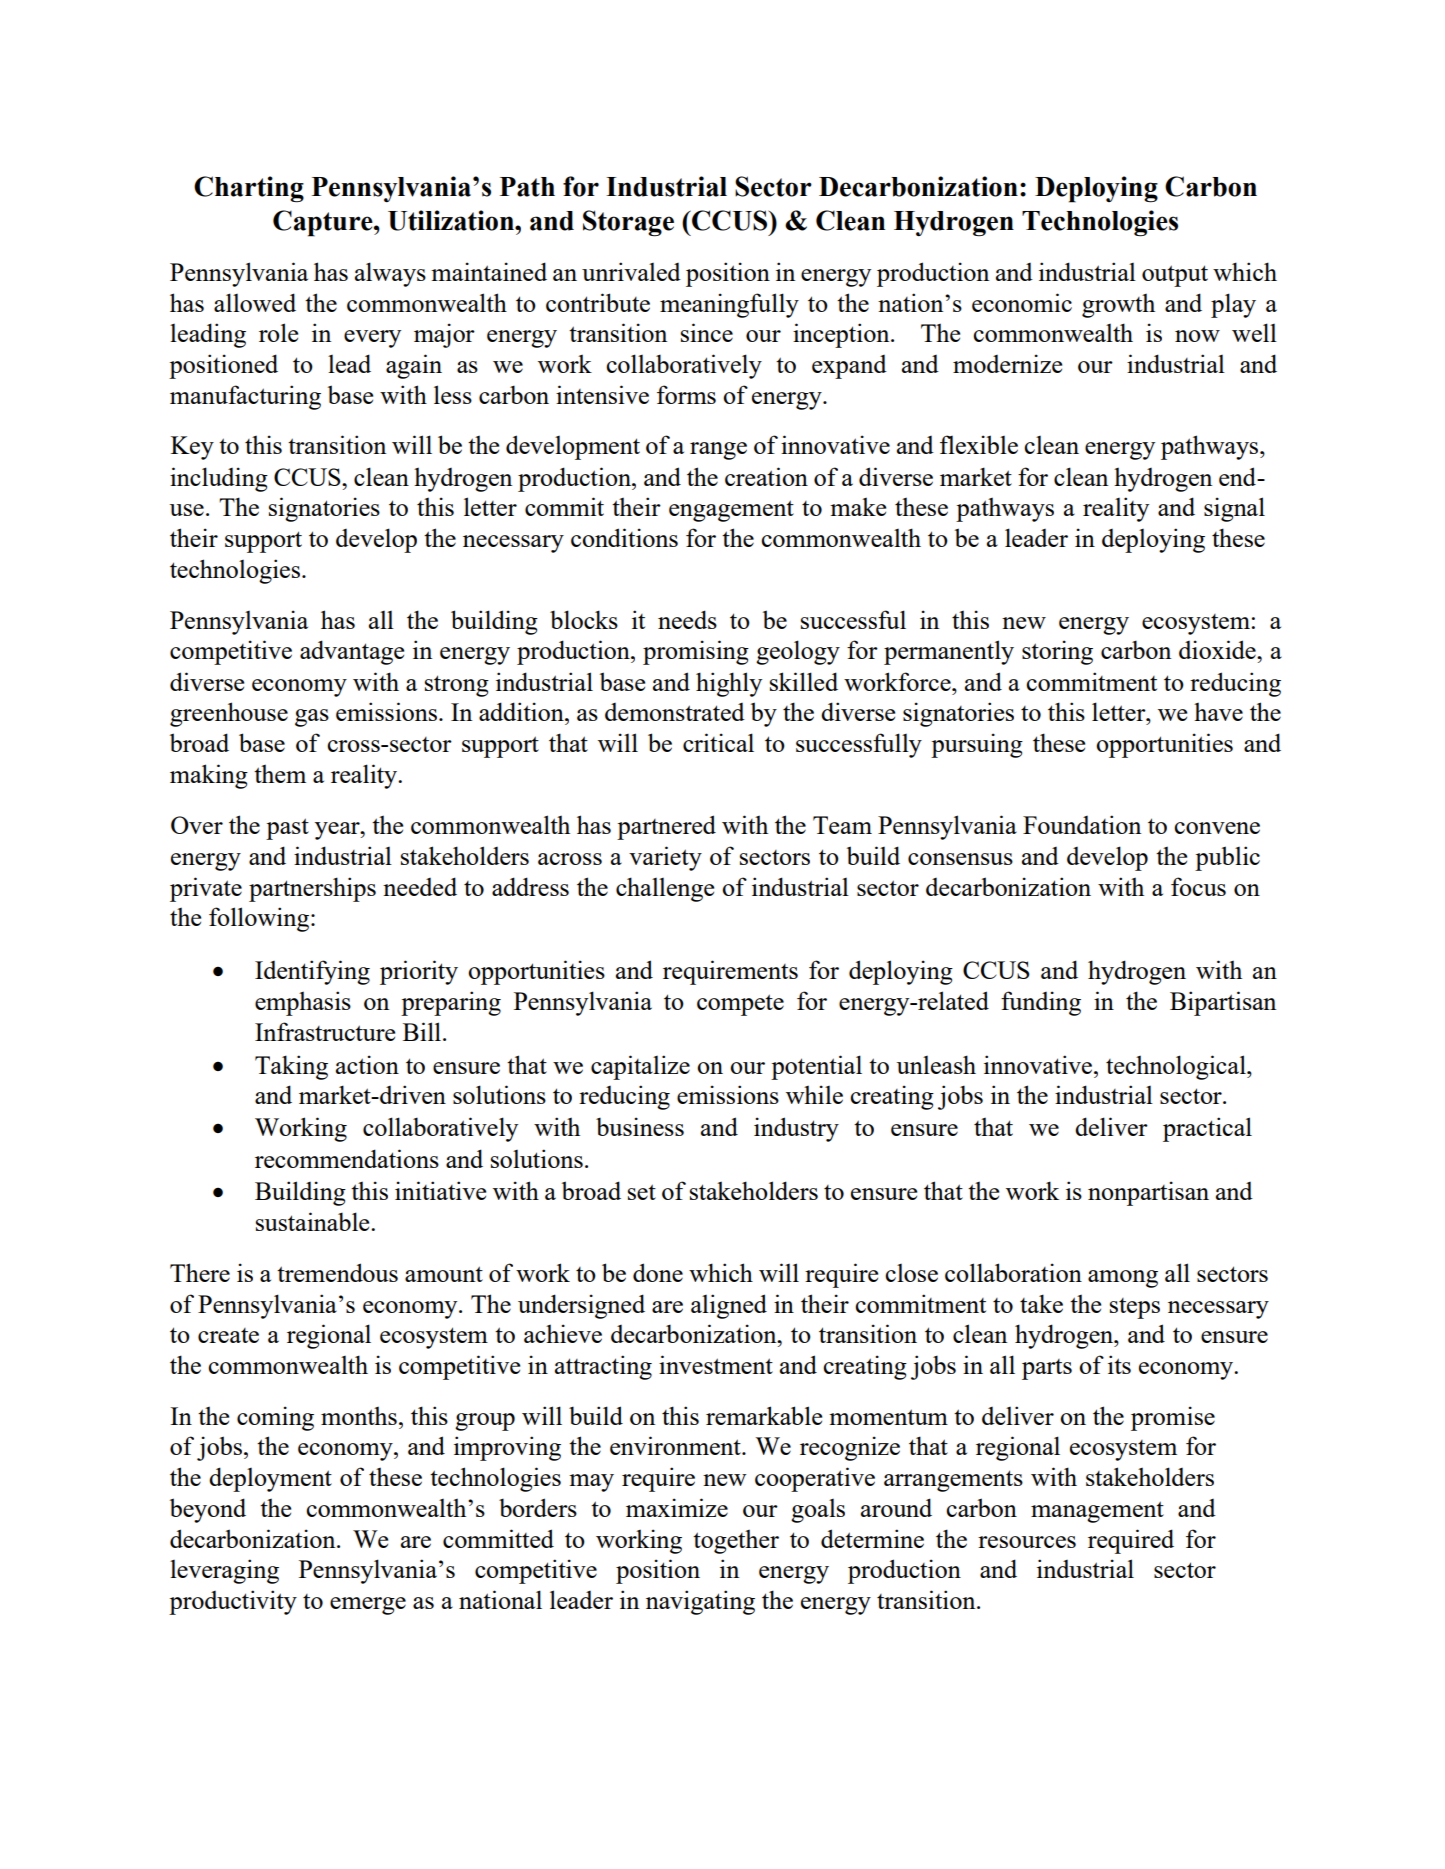 This screenshot has height=1869, width=1445. What do you see at coordinates (731, 511) in the screenshot?
I see `engagement` at bounding box center [731, 511].
